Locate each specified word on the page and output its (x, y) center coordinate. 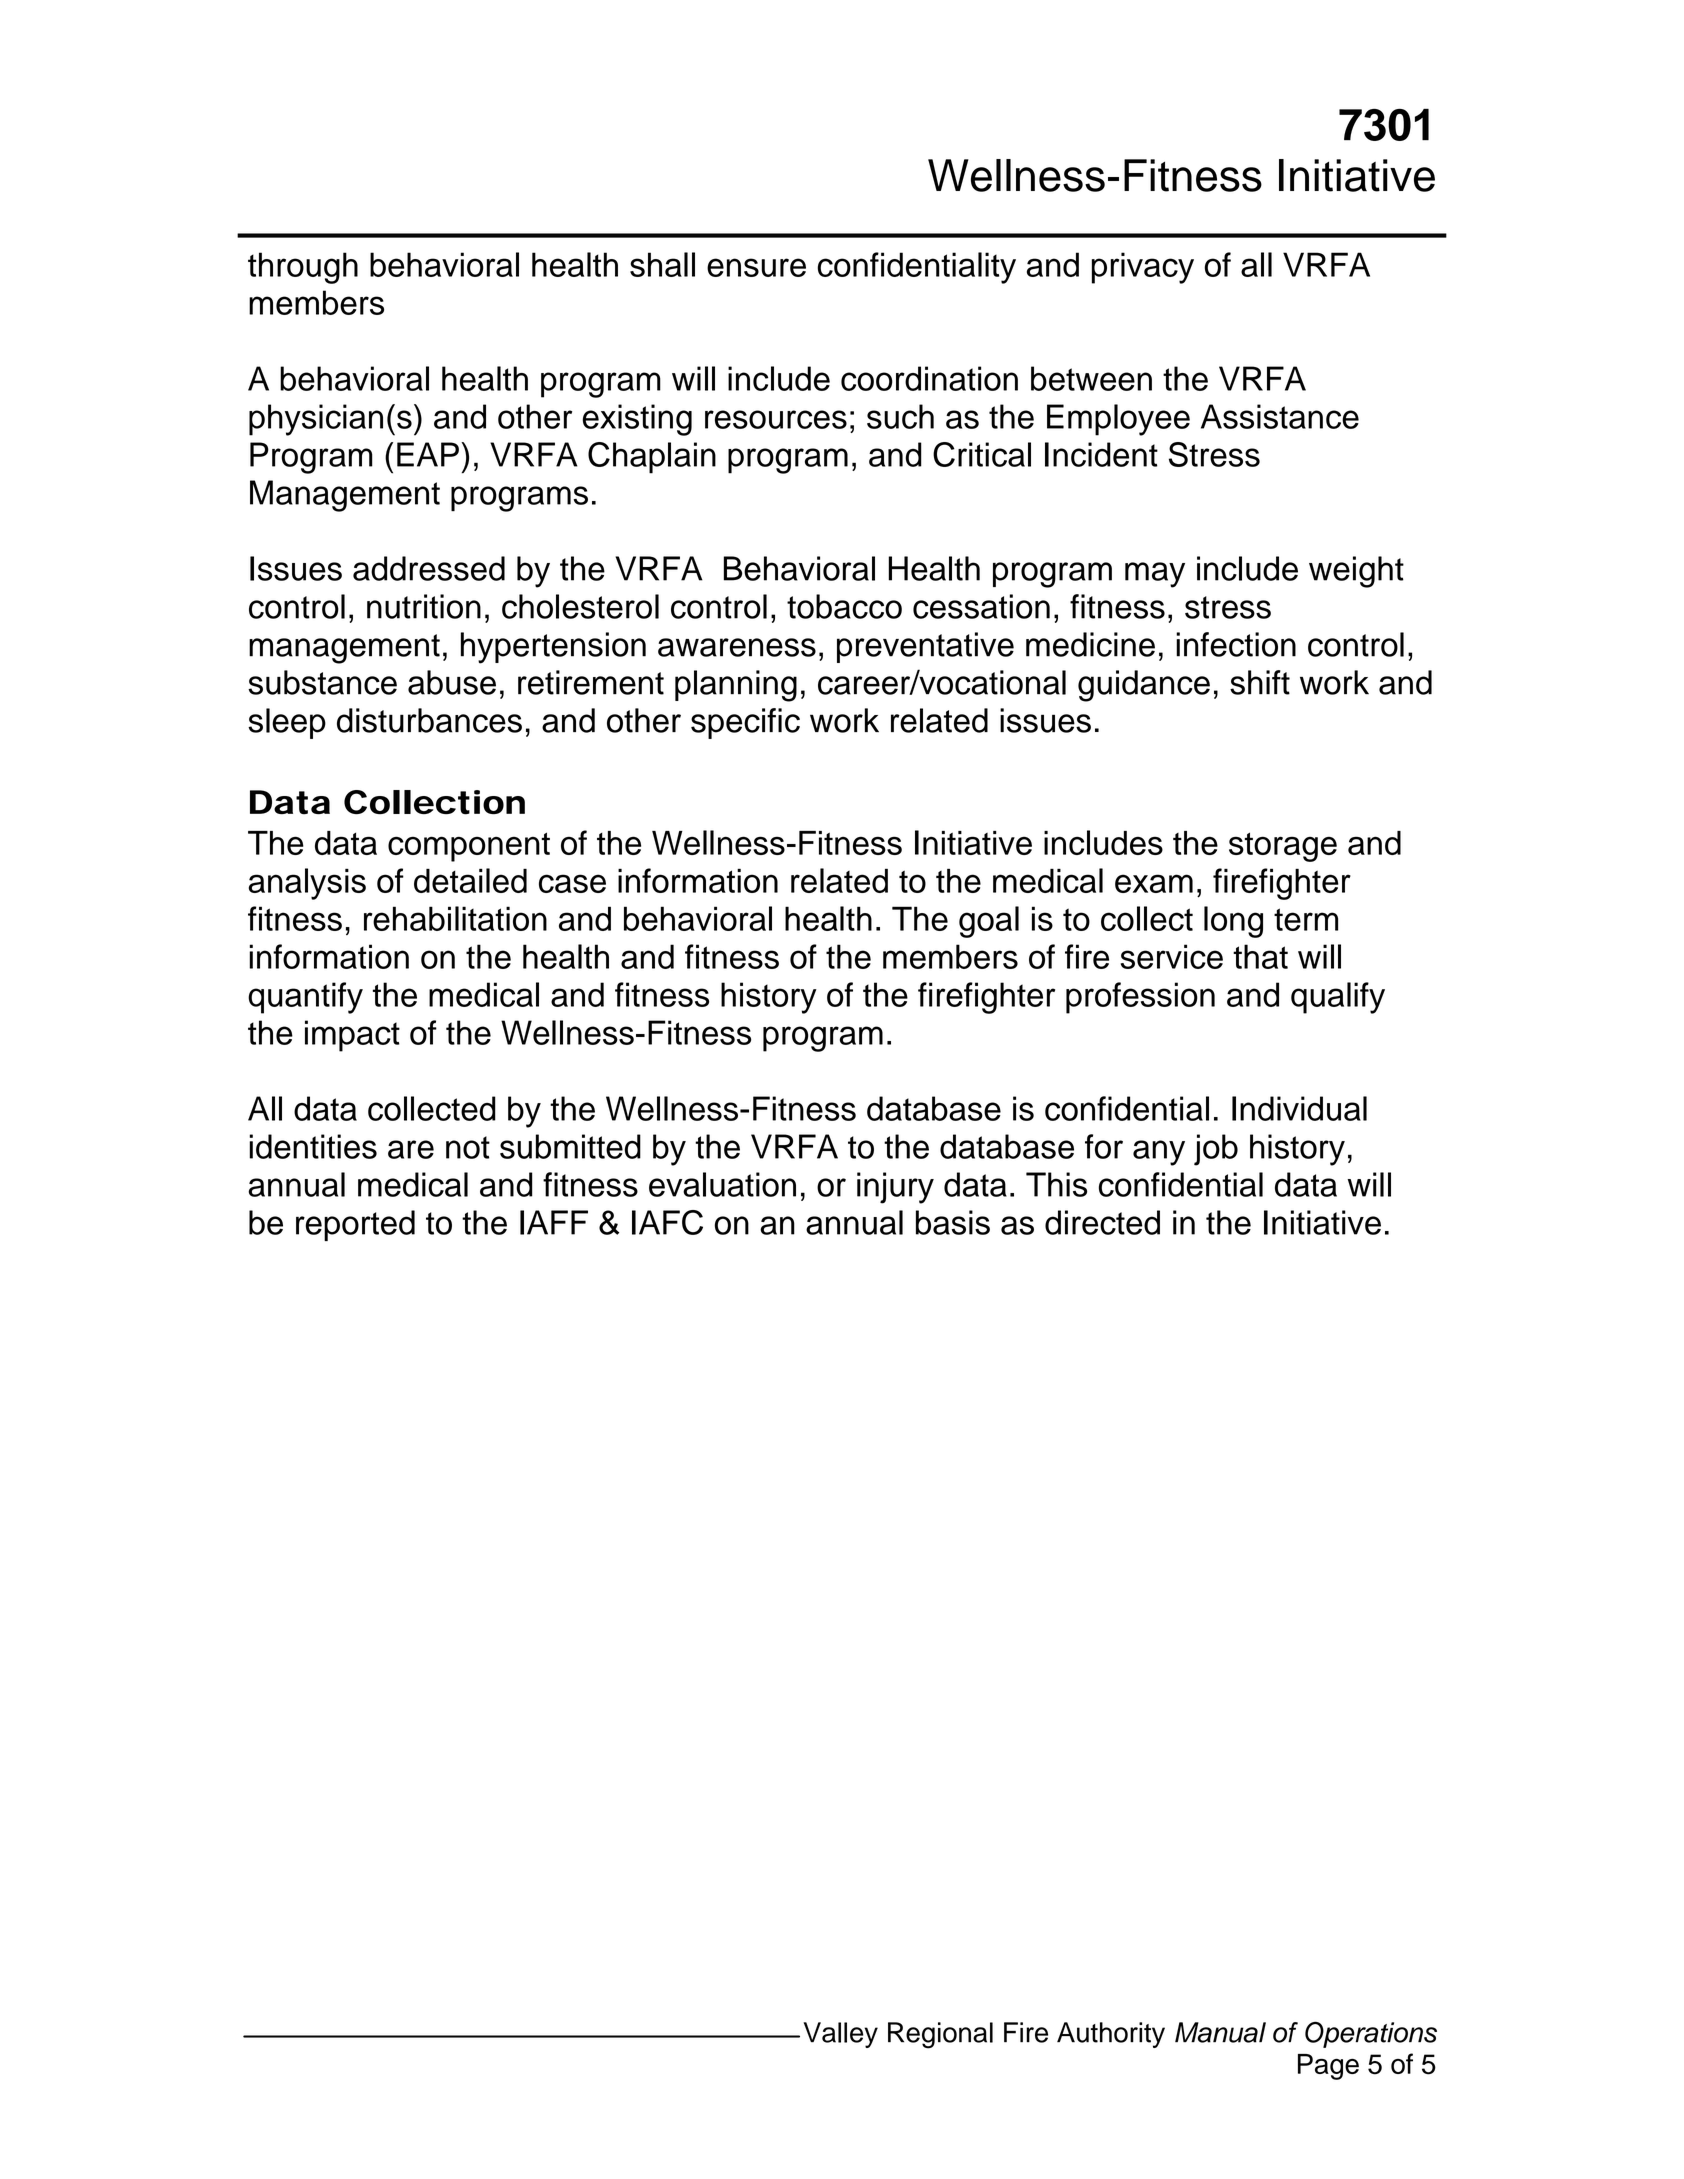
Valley (840, 2035)
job (1216, 1150)
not (468, 1147)
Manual (1220, 2032)
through (303, 268)
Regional (940, 2035)
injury (895, 1188)
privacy (1143, 268)
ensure (756, 267)
